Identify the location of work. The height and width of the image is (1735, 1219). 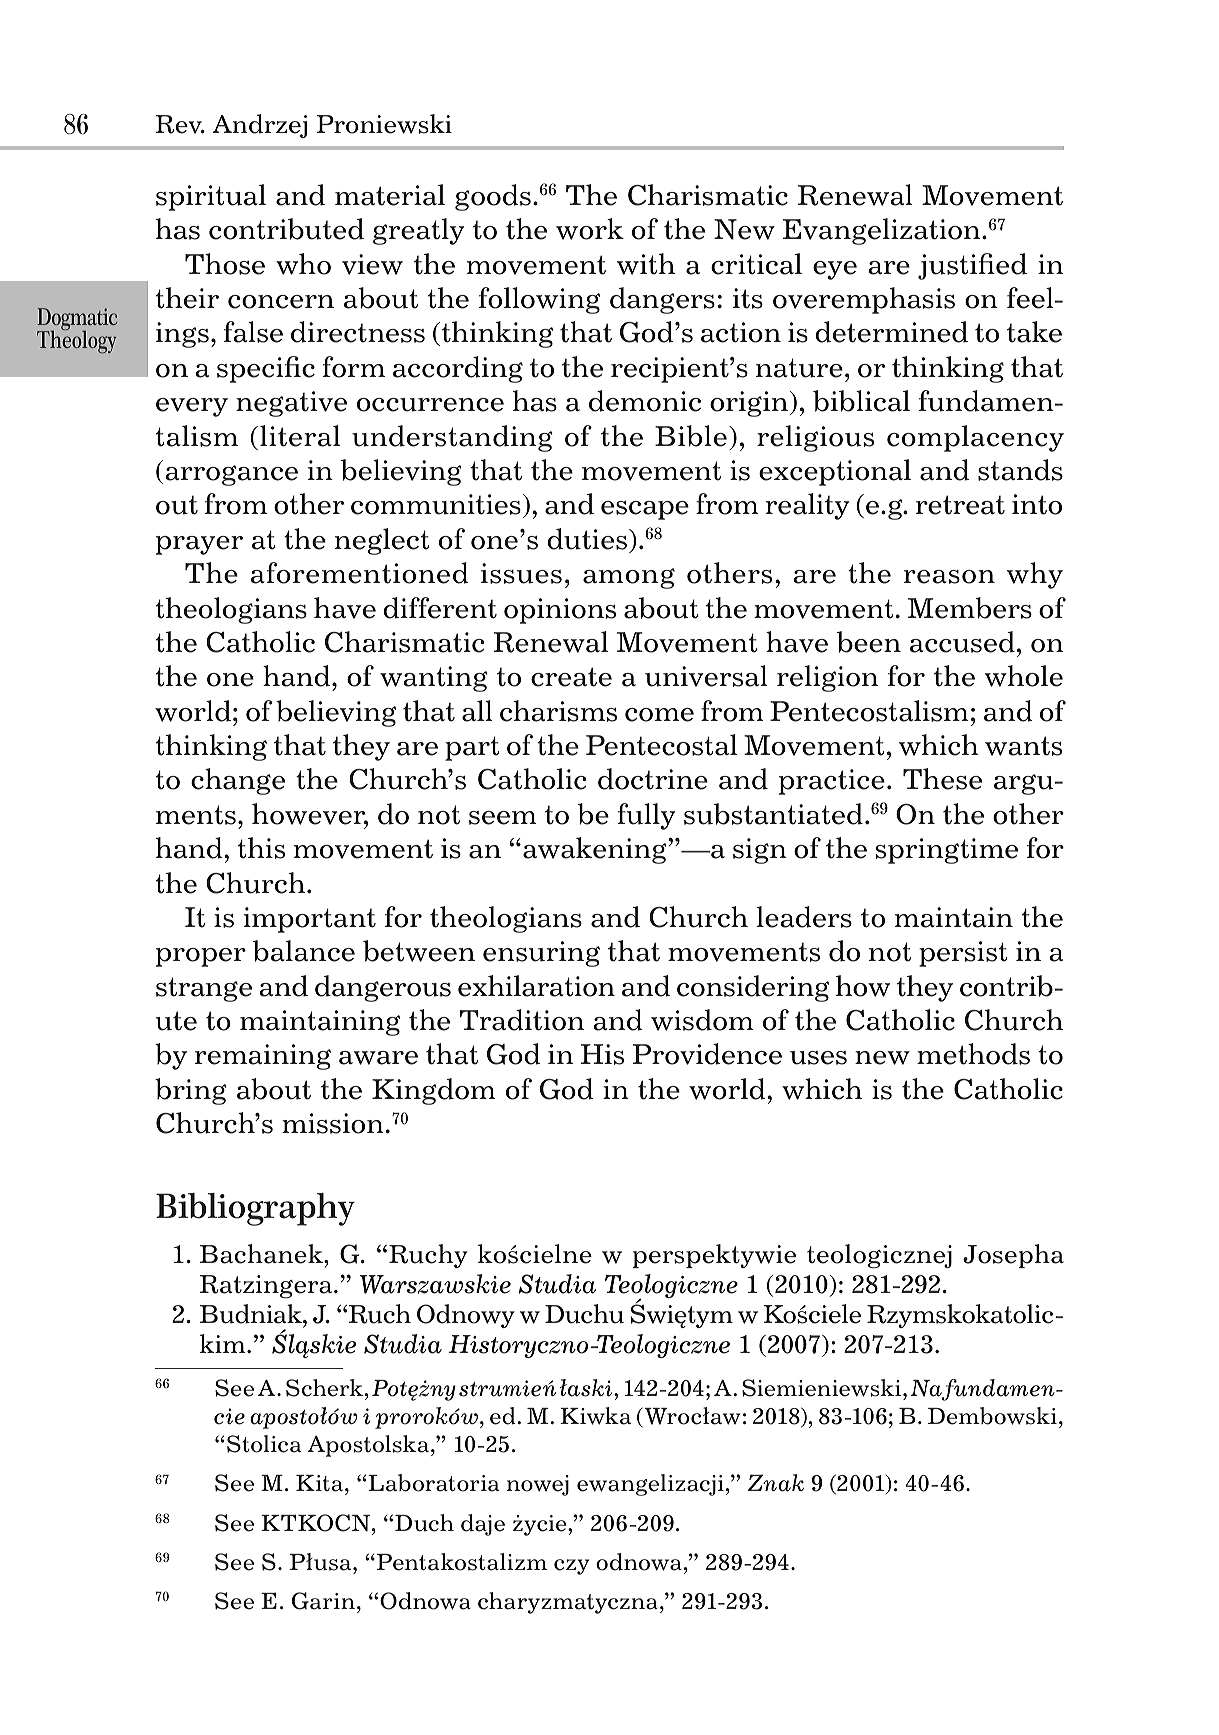
(590, 229).
